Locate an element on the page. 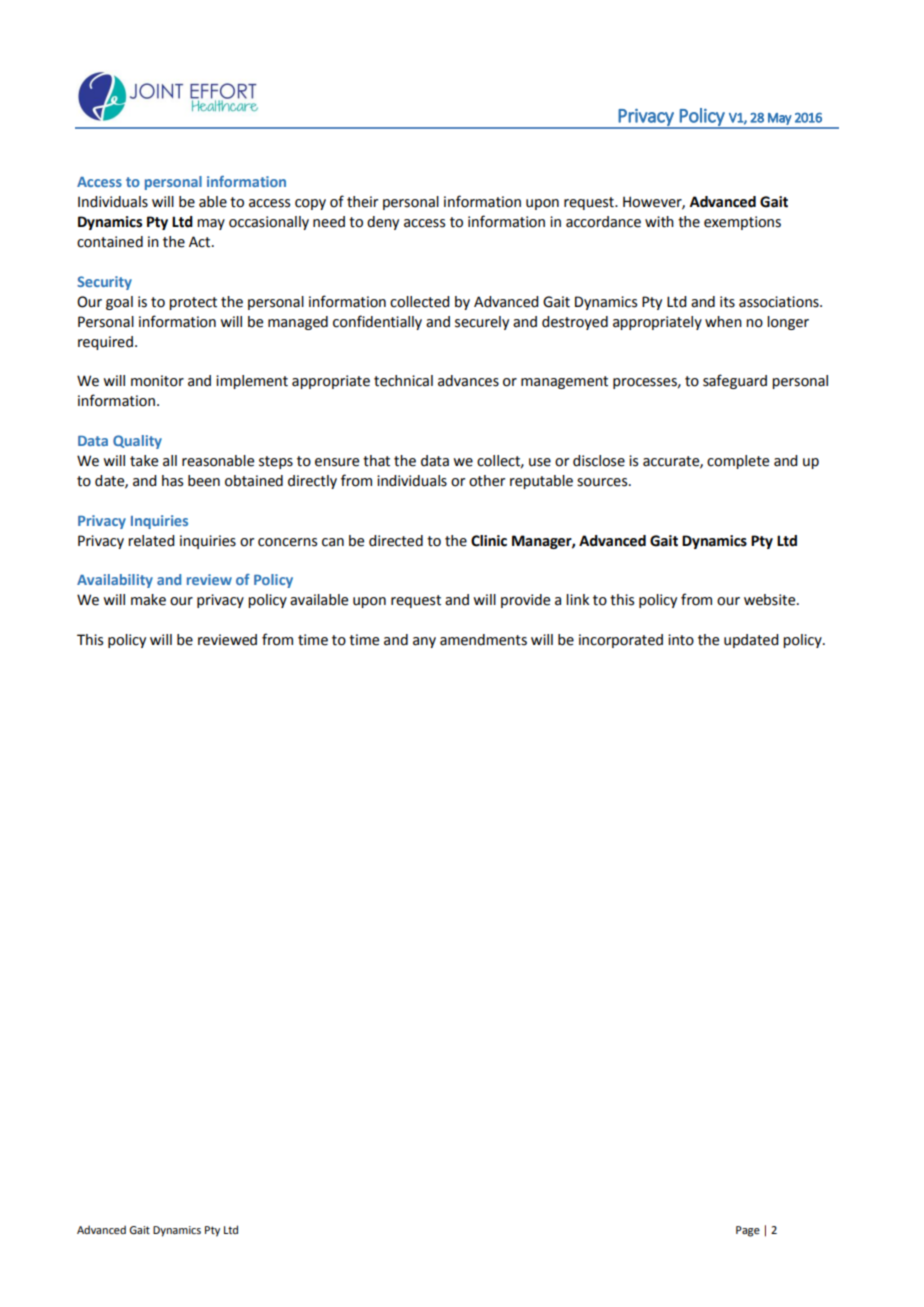 This image has height=1307, width=924. has is located at coordinates (172, 481).
